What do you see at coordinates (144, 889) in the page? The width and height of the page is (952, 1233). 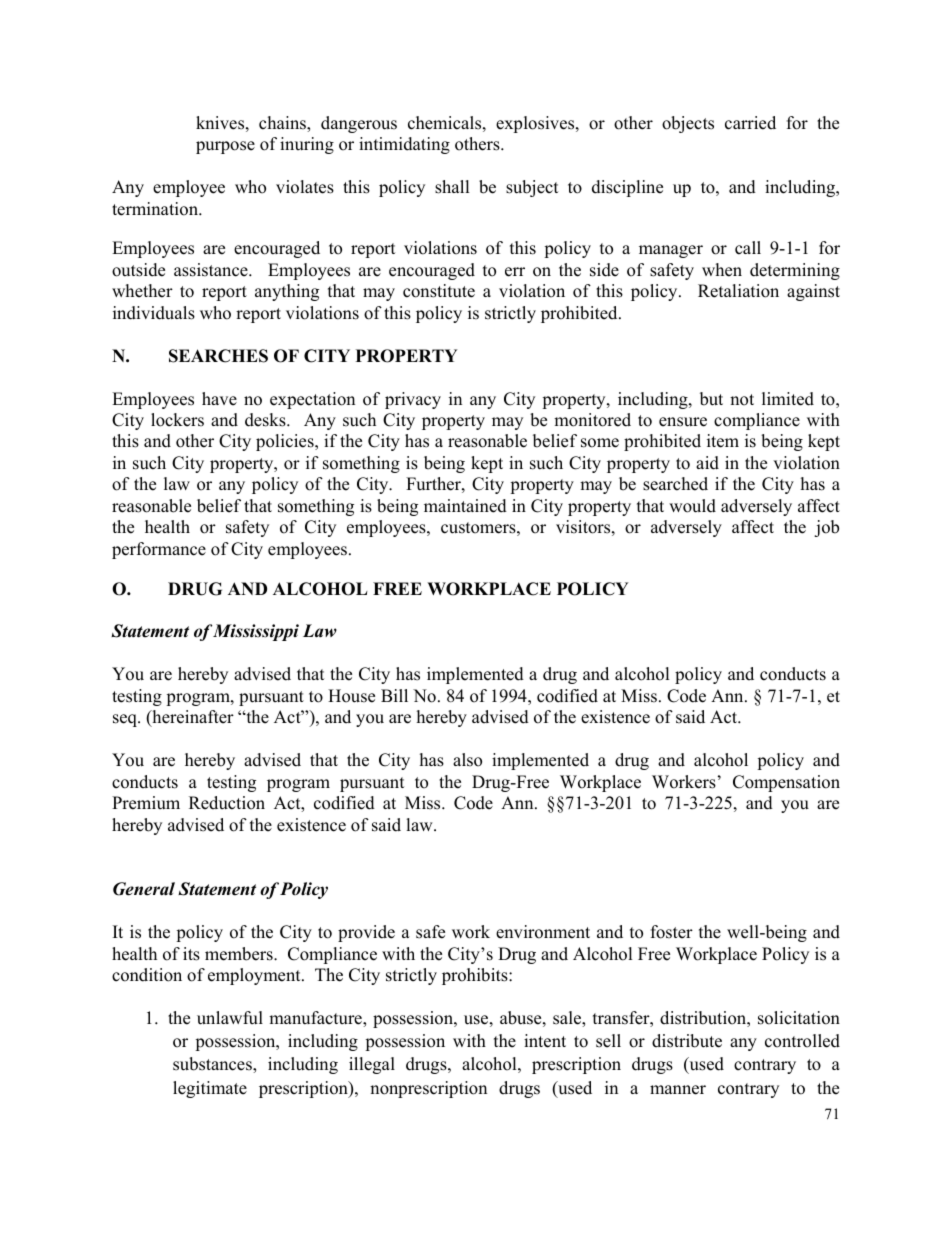 I see `General` at bounding box center [144, 889].
